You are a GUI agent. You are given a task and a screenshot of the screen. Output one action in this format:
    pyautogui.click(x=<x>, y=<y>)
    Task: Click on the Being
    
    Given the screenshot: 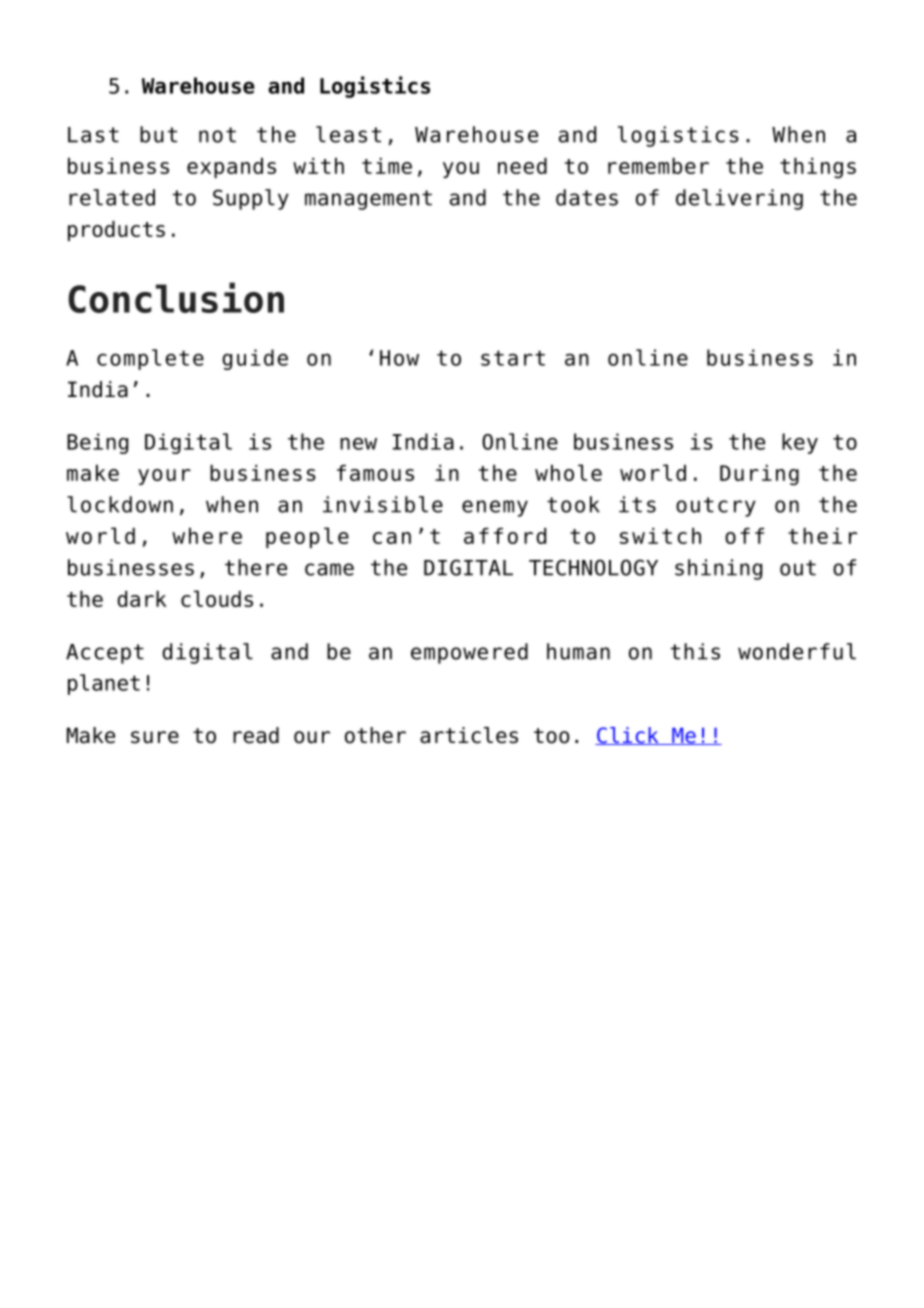 What is the action you would take?
    pyautogui.click(x=97, y=443)
